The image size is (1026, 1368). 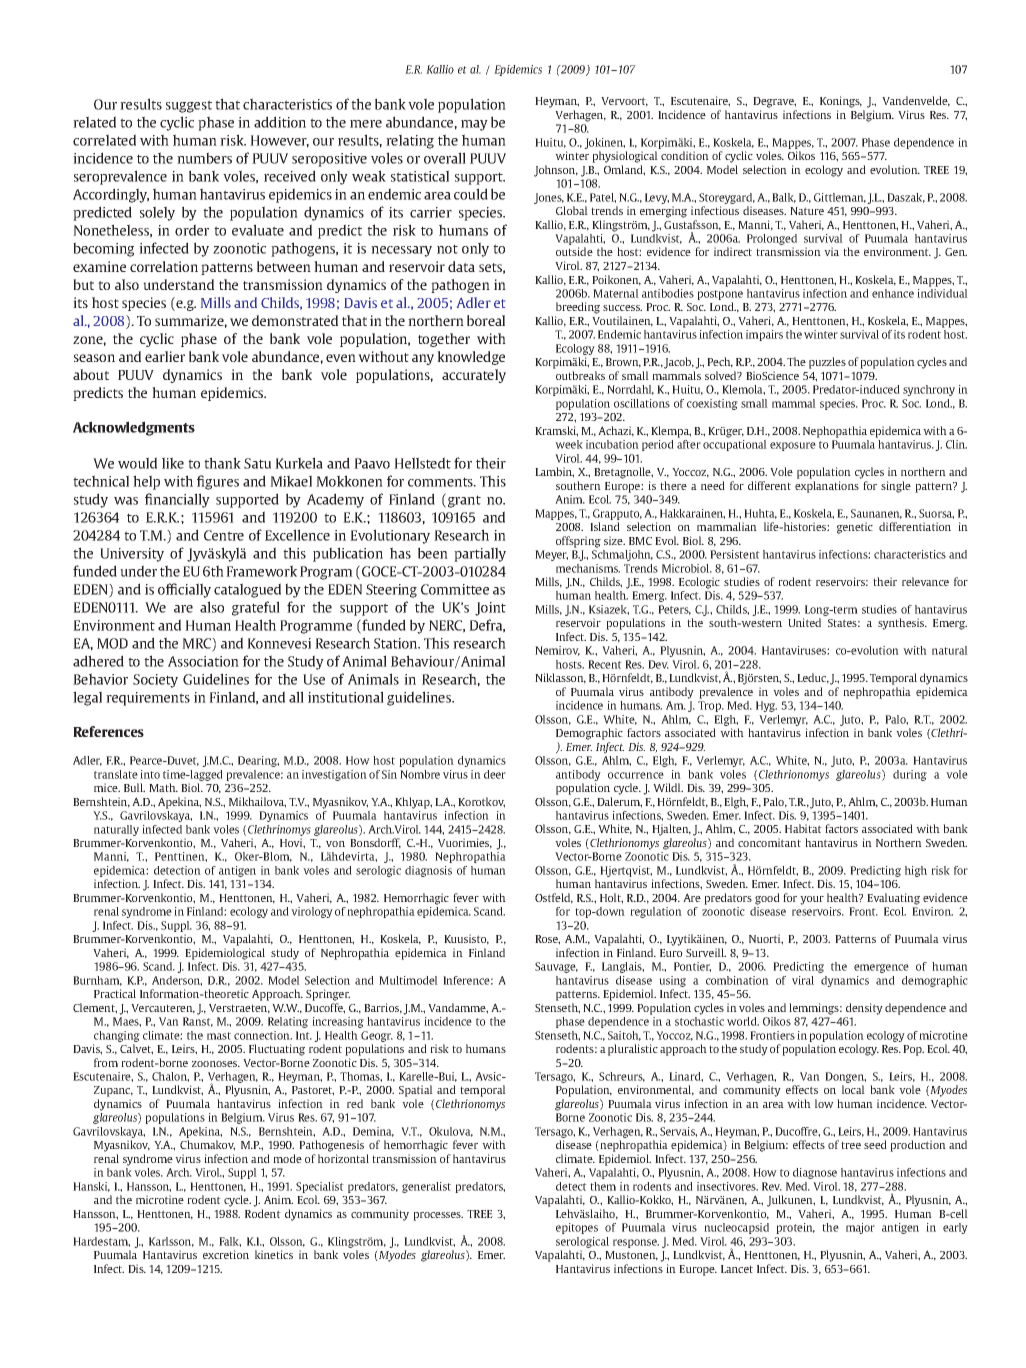 What do you see at coordinates (803, 980) in the screenshot?
I see `viral` at bounding box center [803, 980].
